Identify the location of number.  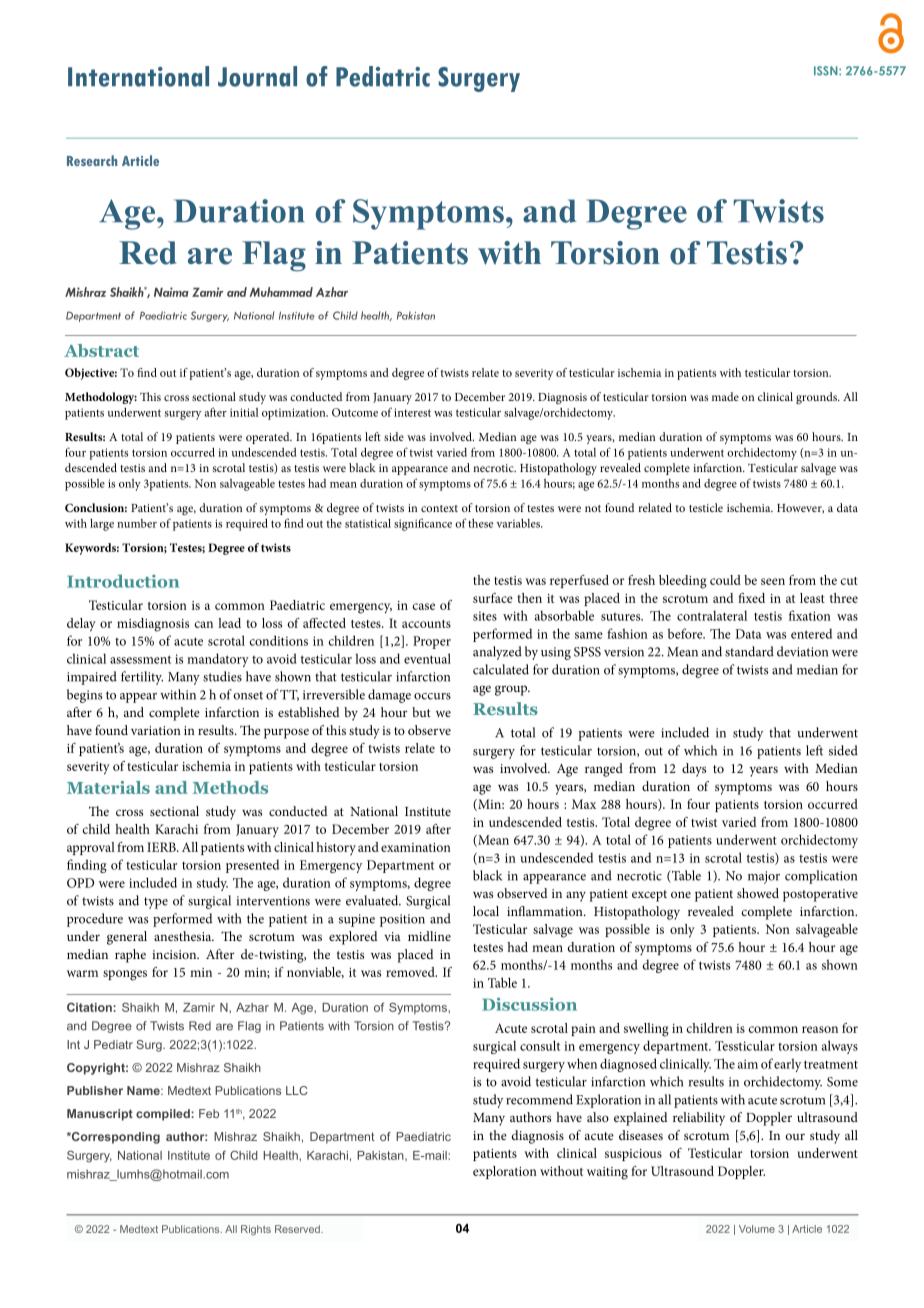
(137, 523).
